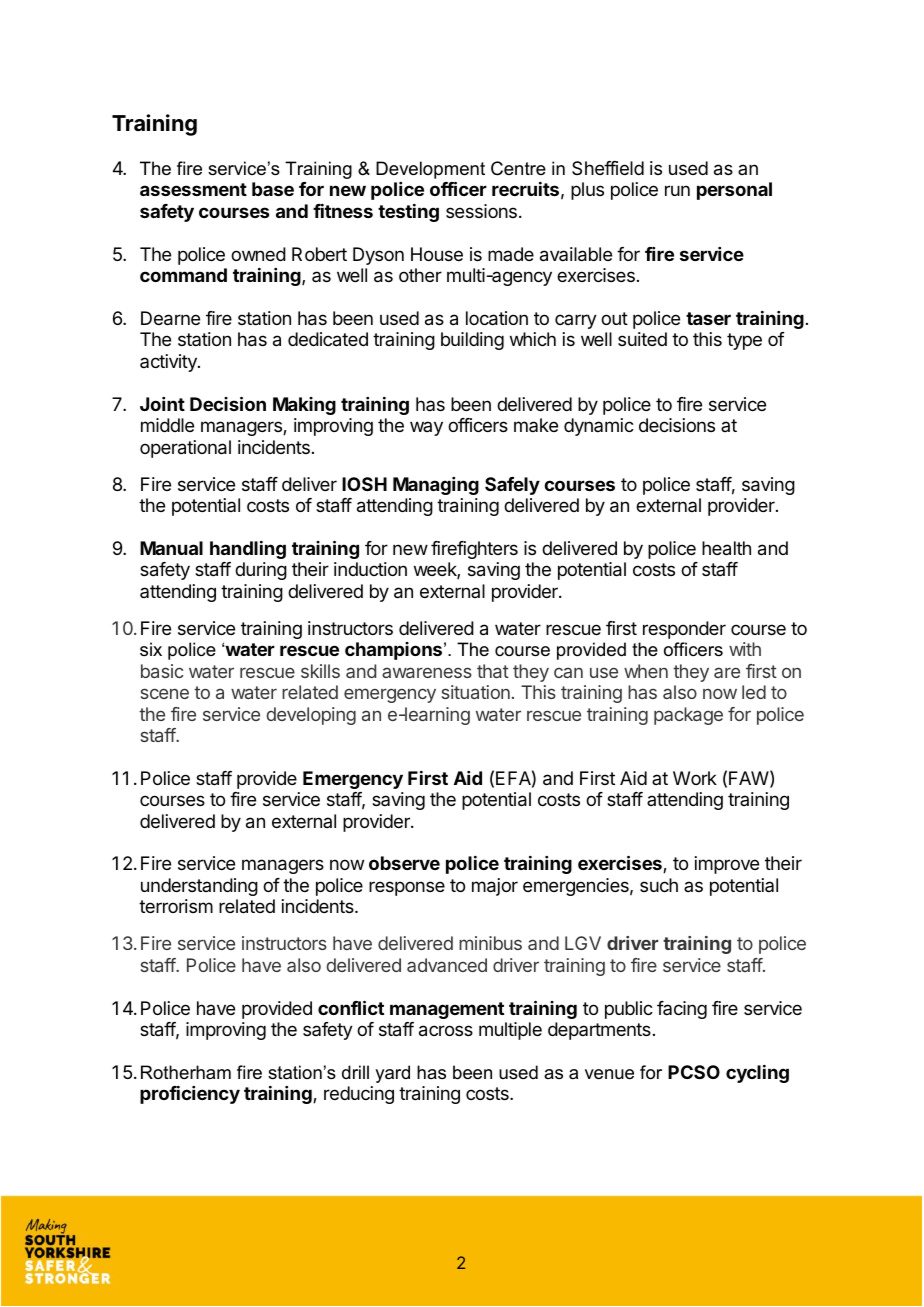 This image has height=1307, width=924. I want to click on assessment, so click(193, 189).
